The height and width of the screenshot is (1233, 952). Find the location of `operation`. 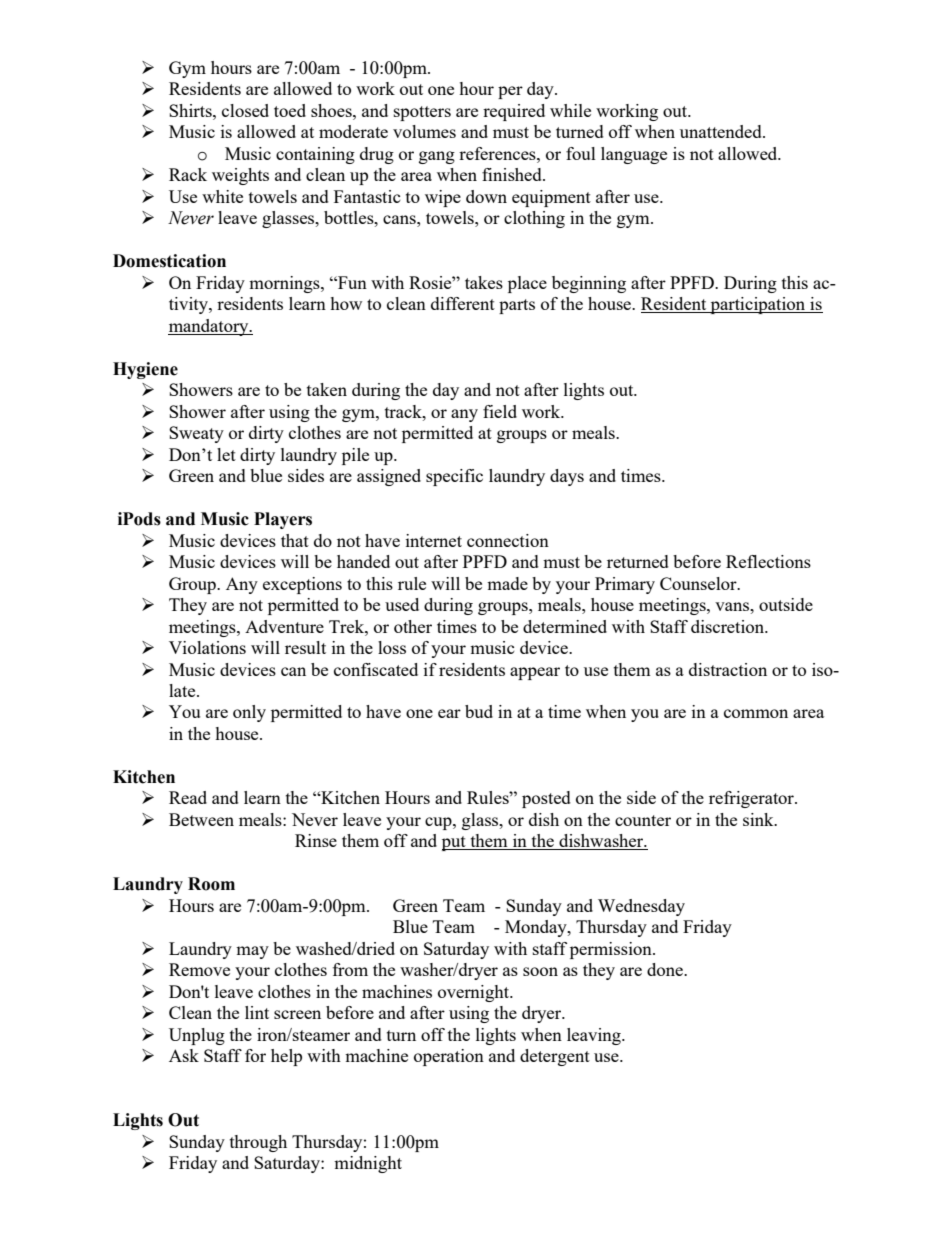

operation is located at coordinates (449, 1057).
